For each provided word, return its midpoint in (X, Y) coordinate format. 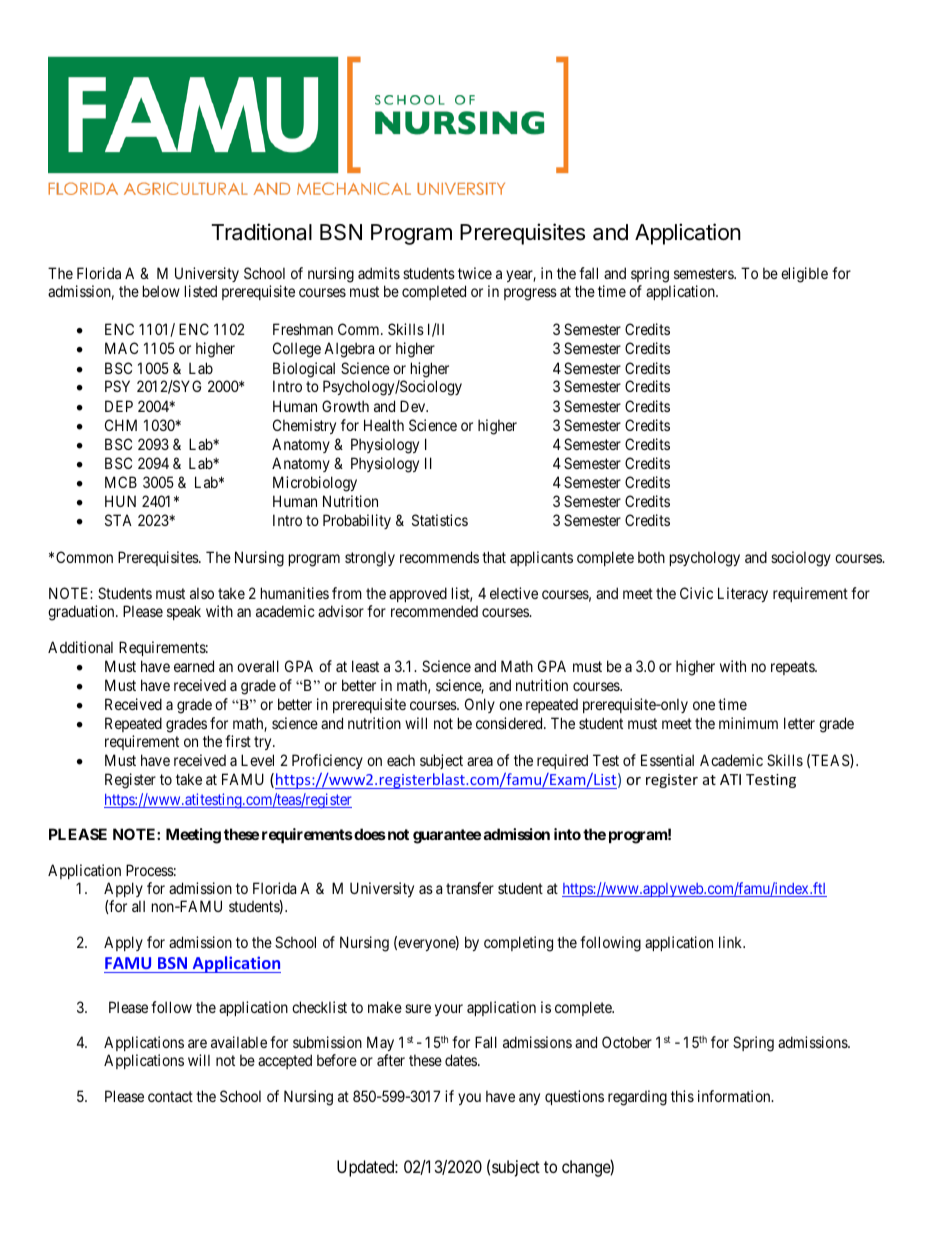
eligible (804, 275)
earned (194, 666)
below (161, 291)
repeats (793, 668)
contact (170, 1096)
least (365, 666)
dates (462, 1060)
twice (475, 273)
